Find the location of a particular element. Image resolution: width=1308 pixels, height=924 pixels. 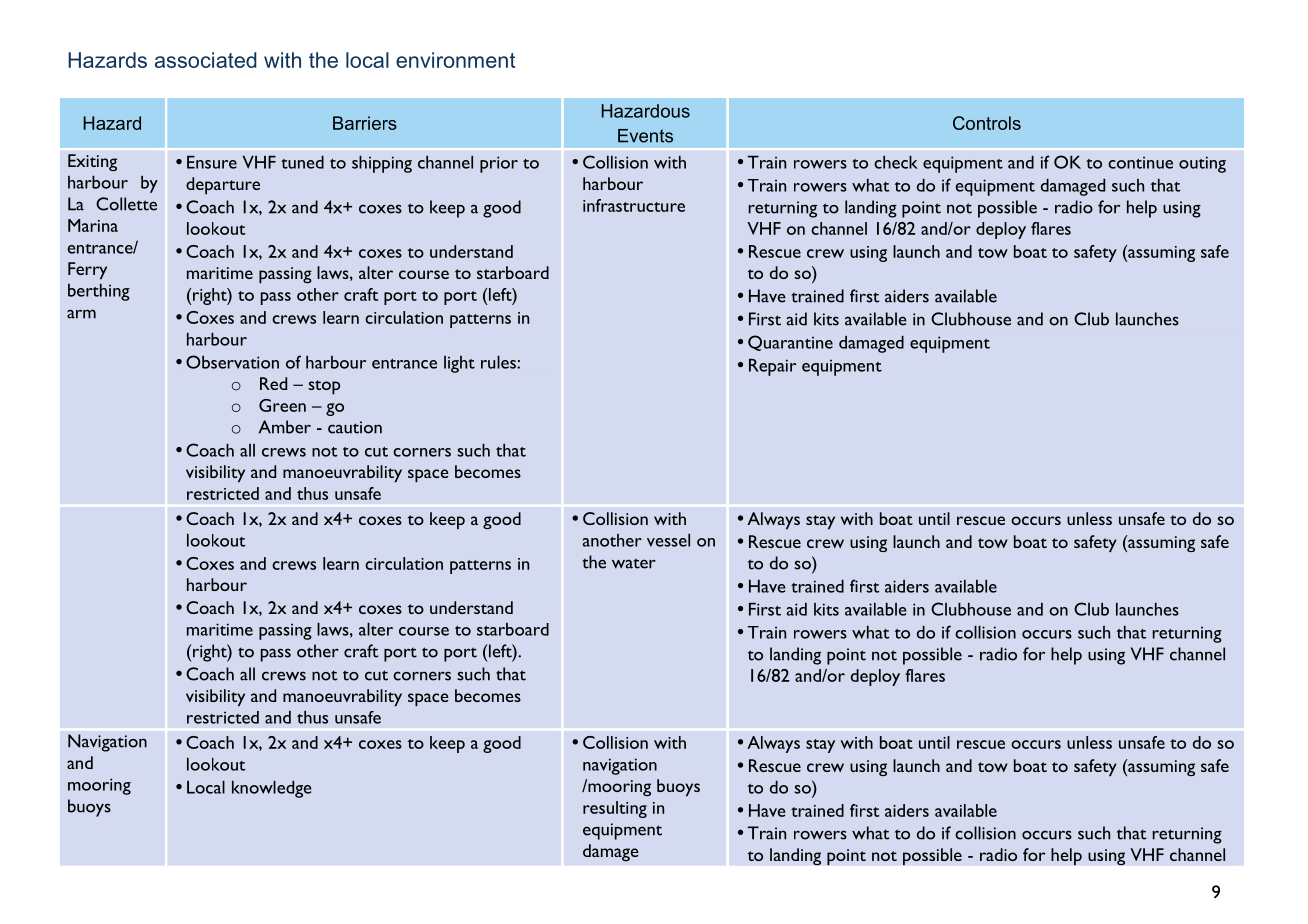

associated is located at coordinates (206, 60).
